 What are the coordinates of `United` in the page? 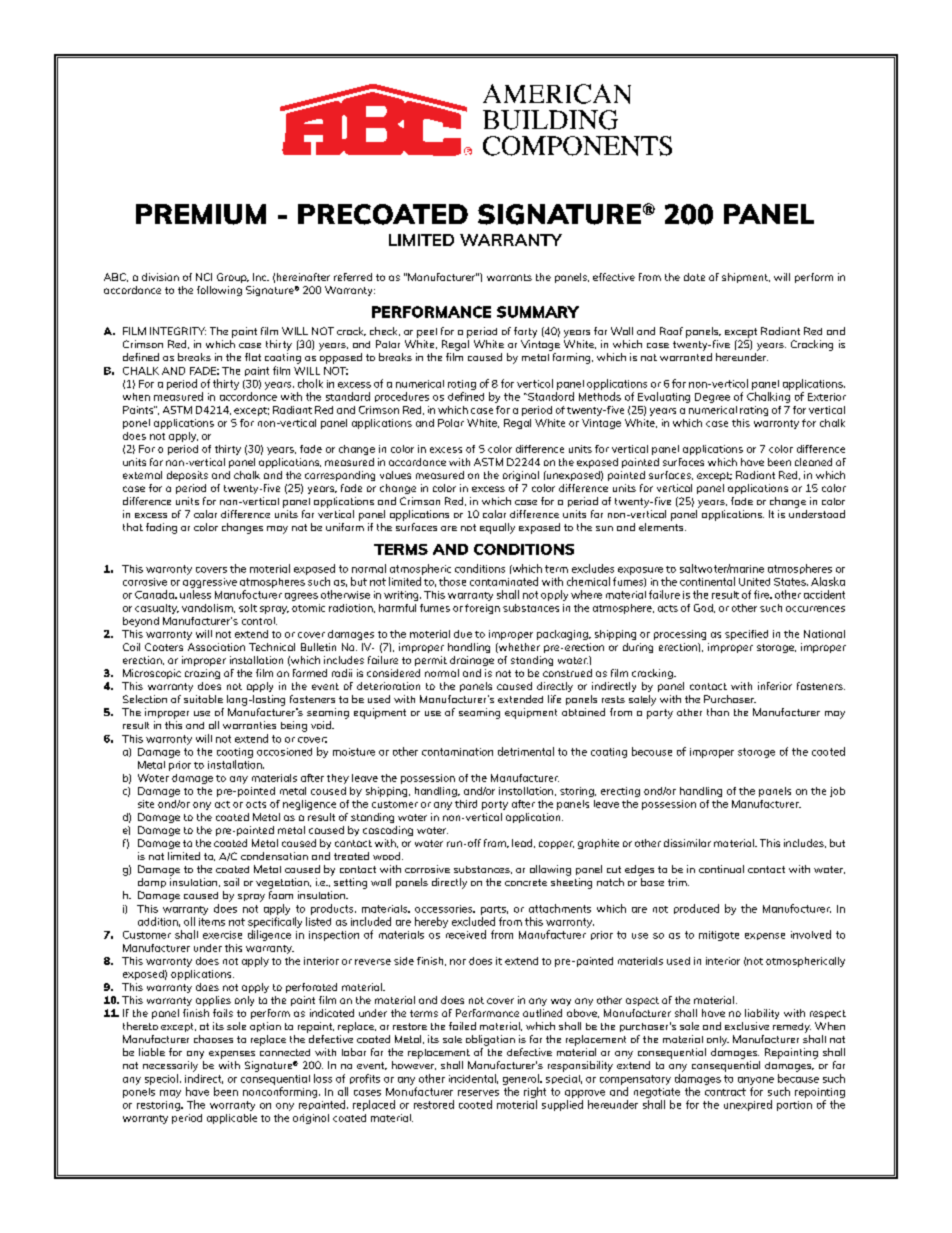 It's located at (754, 582).
